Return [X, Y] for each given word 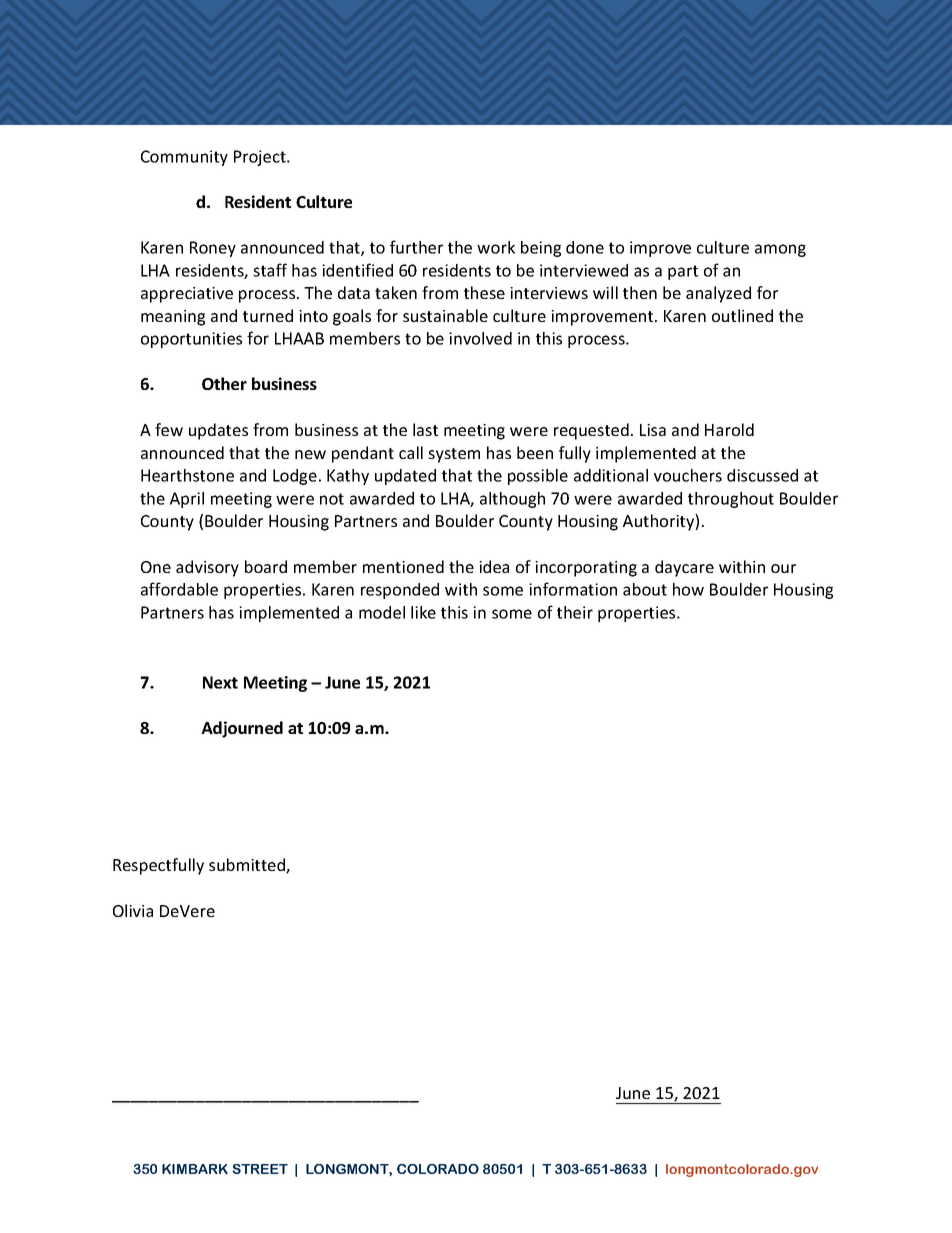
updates [218, 431]
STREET [260, 1169]
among [780, 250]
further [416, 247]
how [688, 589]
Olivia [133, 910]
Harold [729, 429]
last [425, 429]
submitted [248, 866]
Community [184, 158]
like [423, 612]
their [575, 612]
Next [220, 682]
